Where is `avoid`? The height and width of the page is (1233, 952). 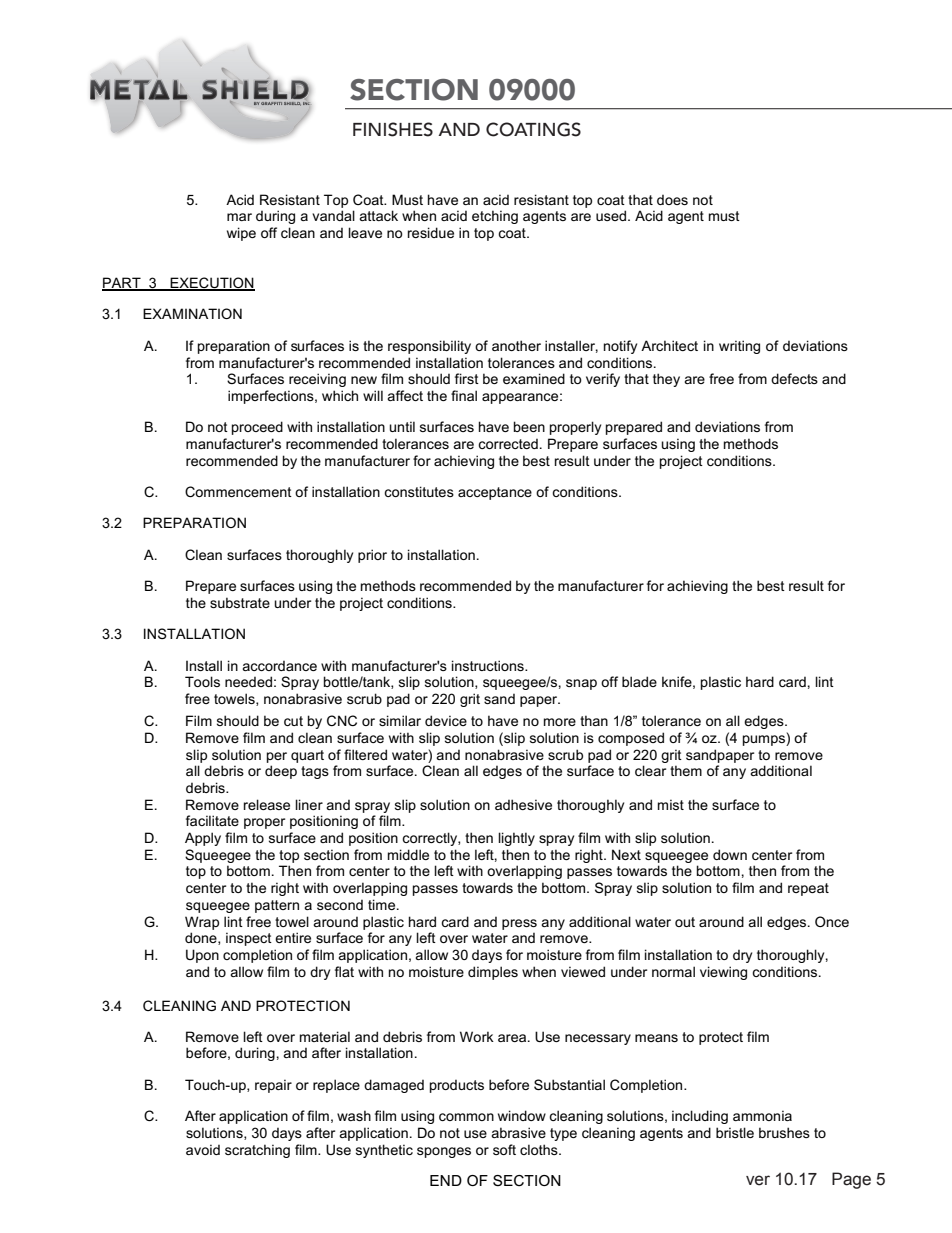
avoid is located at coordinates (203, 1149).
